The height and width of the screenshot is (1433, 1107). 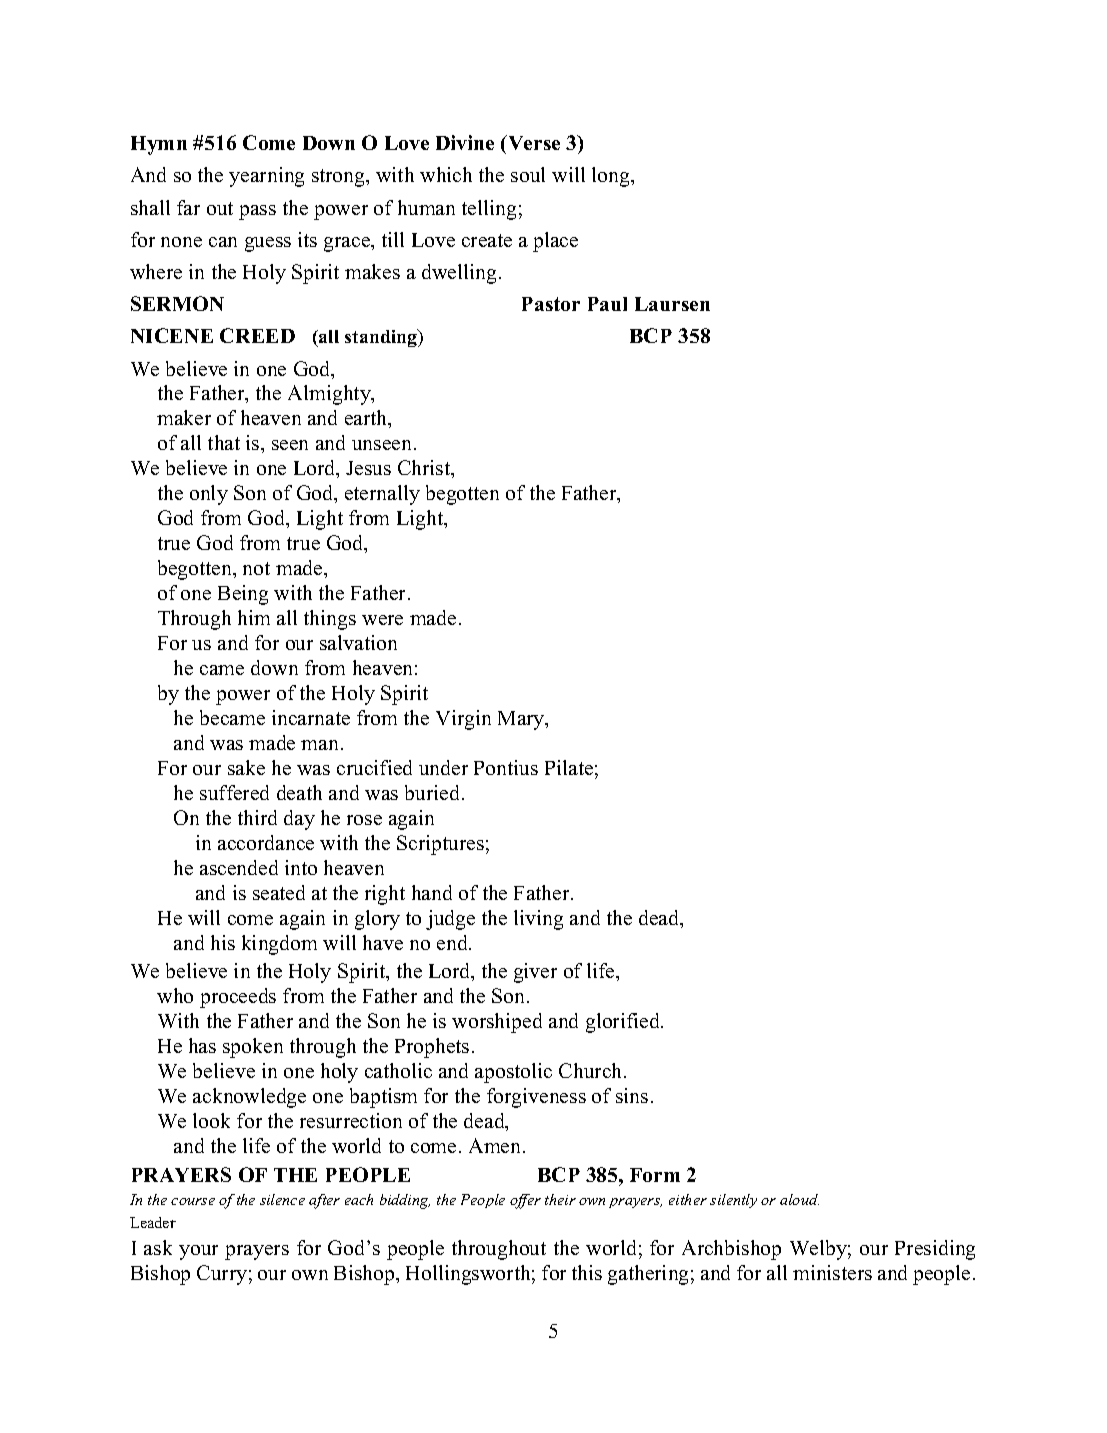 I want to click on Pontius, so click(x=506, y=767).
